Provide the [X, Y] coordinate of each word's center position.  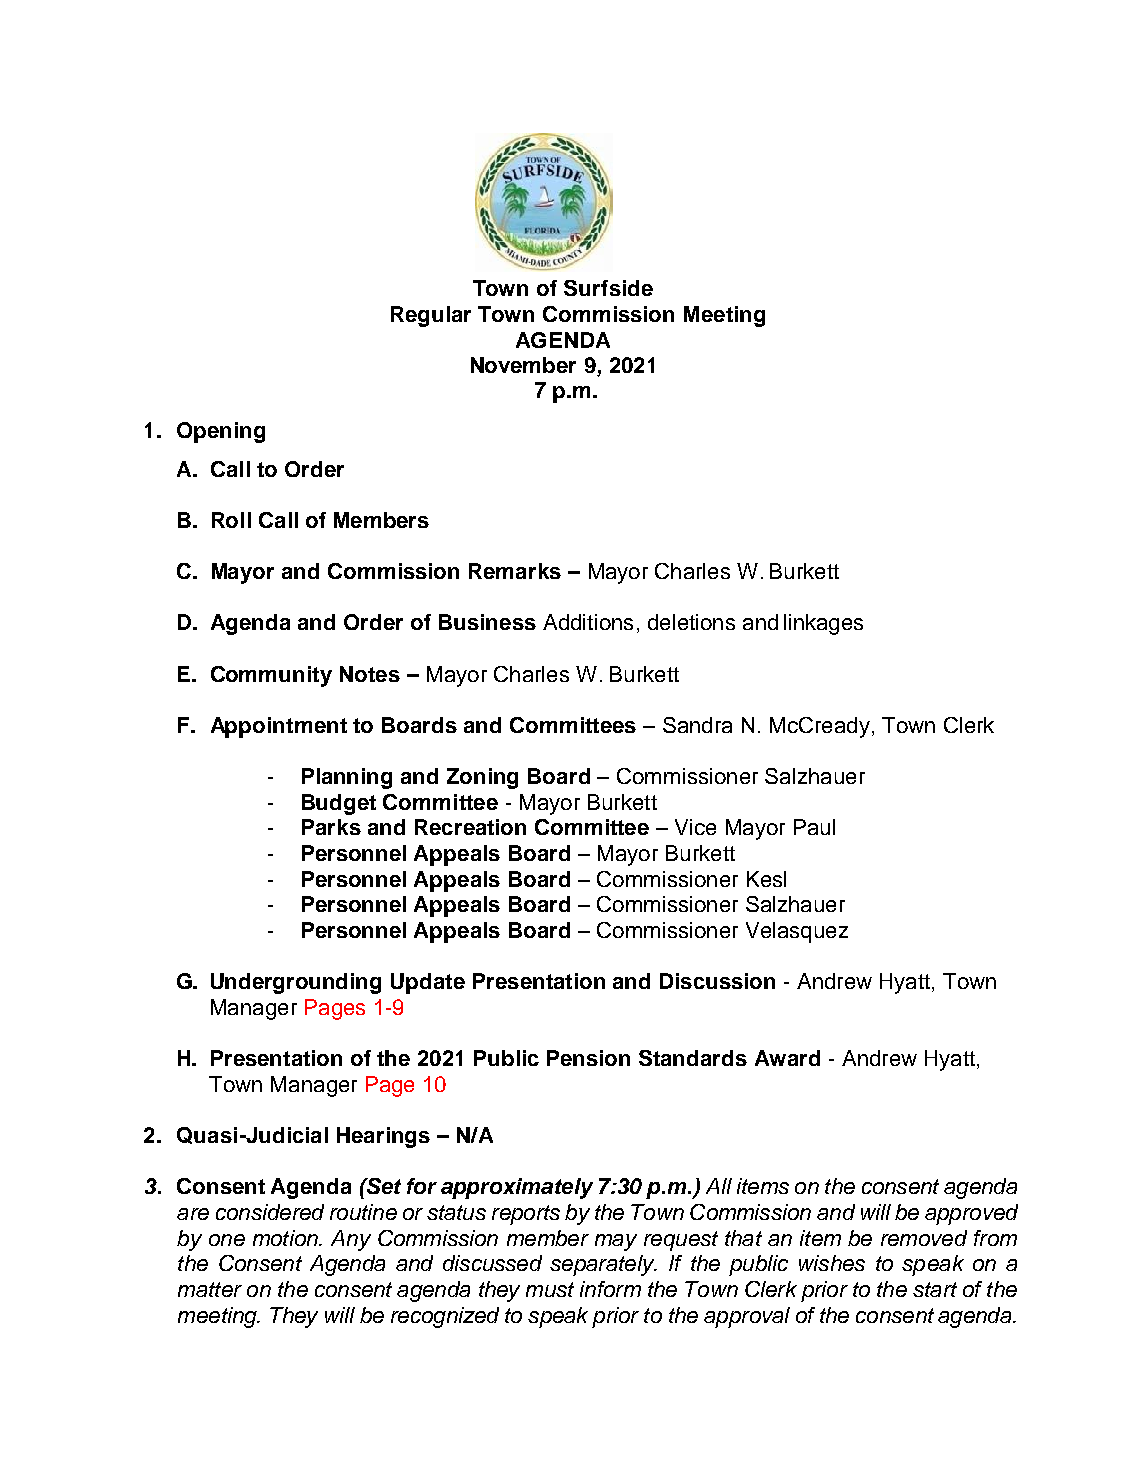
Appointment [279, 727]
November [523, 365]
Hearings [383, 1137]
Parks [331, 827]
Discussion [717, 981]
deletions [691, 622]
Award [787, 1058]
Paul [814, 827]
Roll [231, 520]
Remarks [515, 571]
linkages [823, 624]
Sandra [697, 725]
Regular [431, 316]
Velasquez [797, 932]
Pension [588, 1058]
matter [210, 1289]
